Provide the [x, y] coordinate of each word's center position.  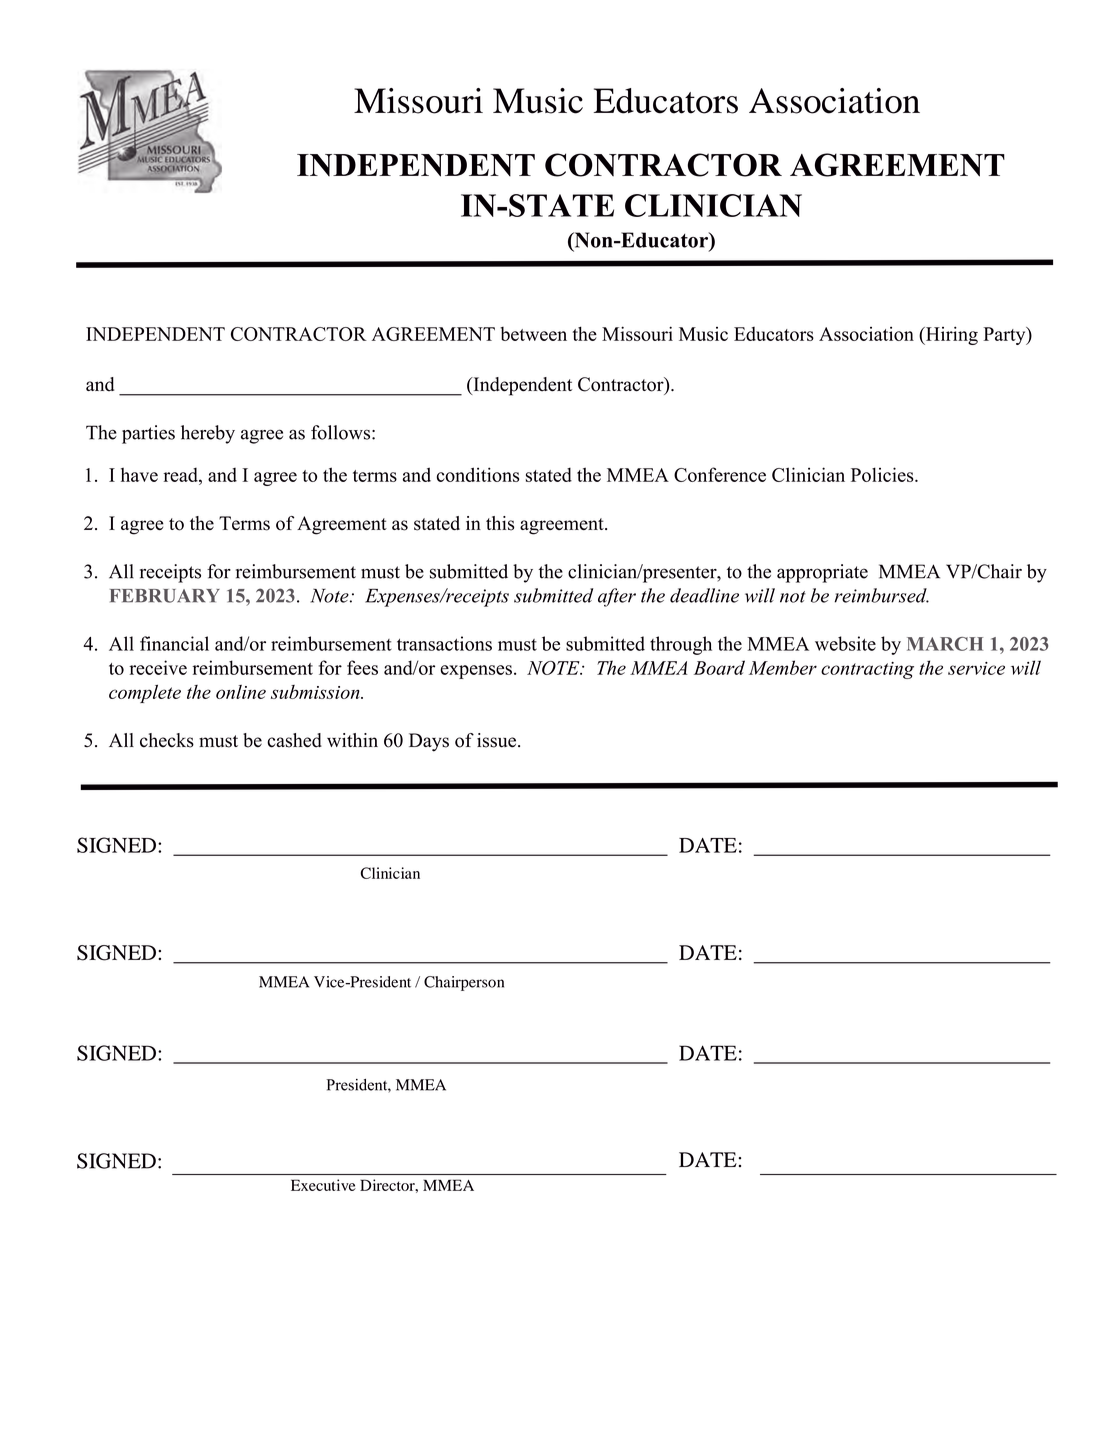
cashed [294, 740]
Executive [323, 1185]
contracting [867, 670]
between [533, 334]
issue [496, 740]
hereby [208, 434]
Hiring [950, 335]
